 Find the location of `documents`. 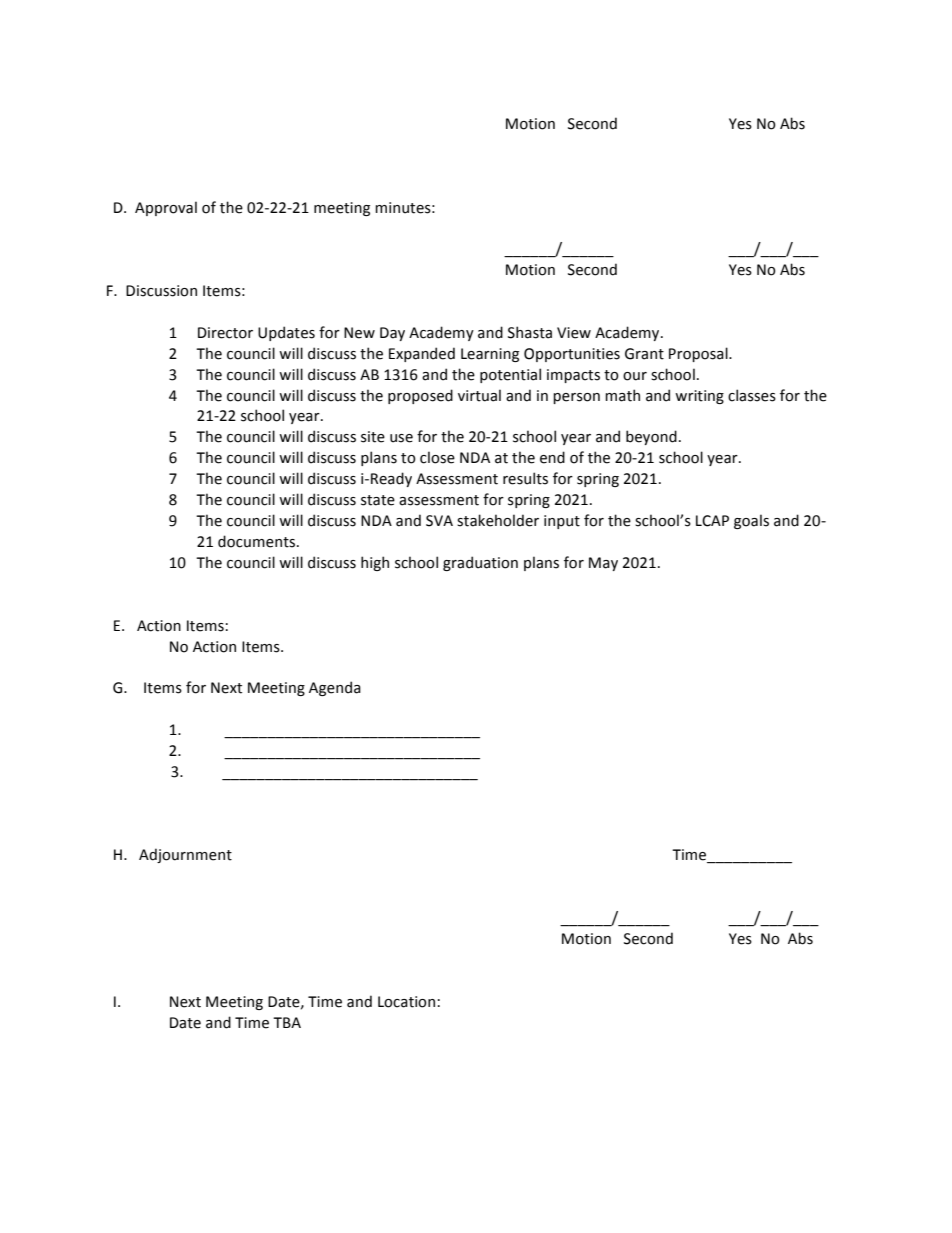

documents is located at coordinates (256, 541).
